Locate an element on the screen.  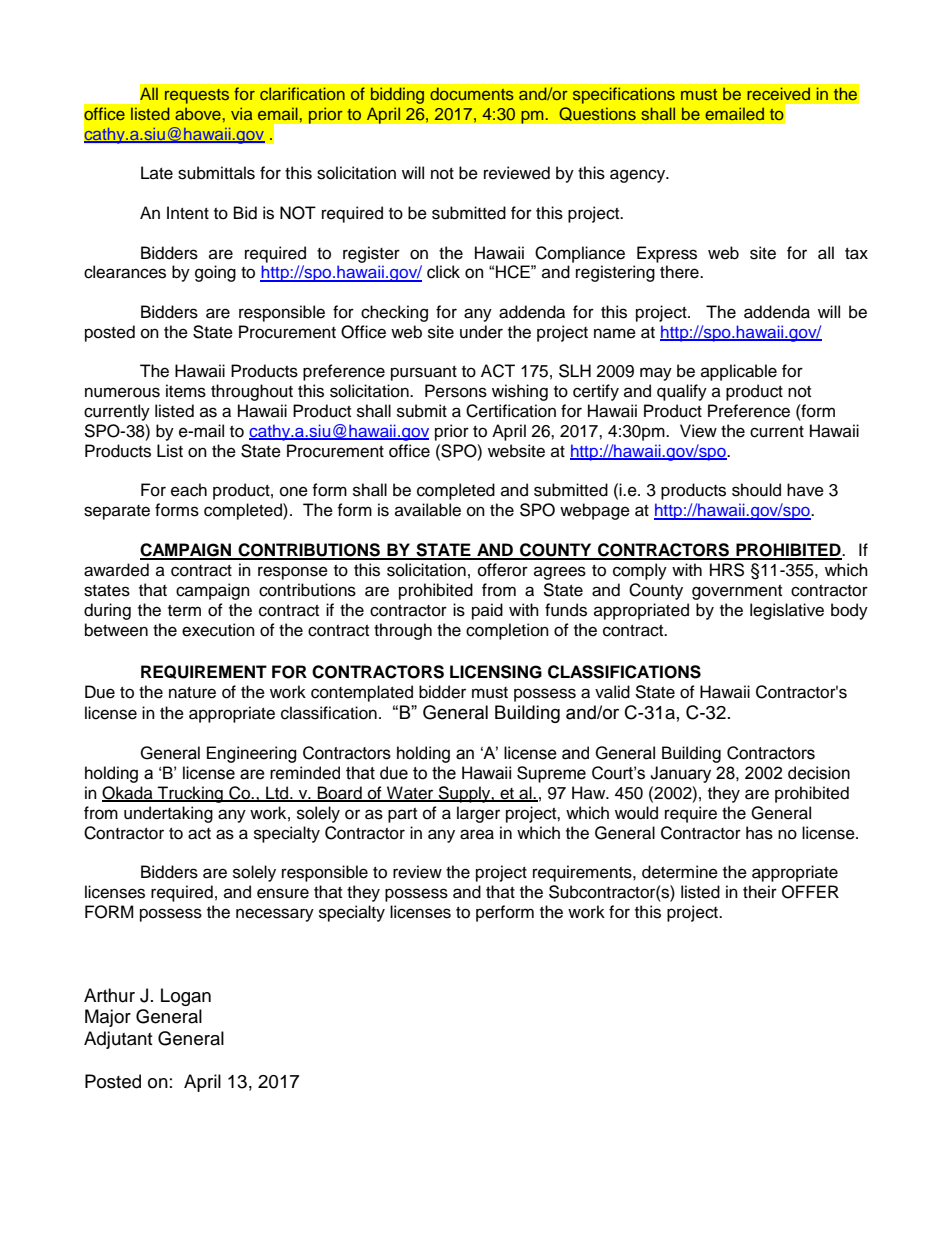
above is located at coordinates (198, 113).
